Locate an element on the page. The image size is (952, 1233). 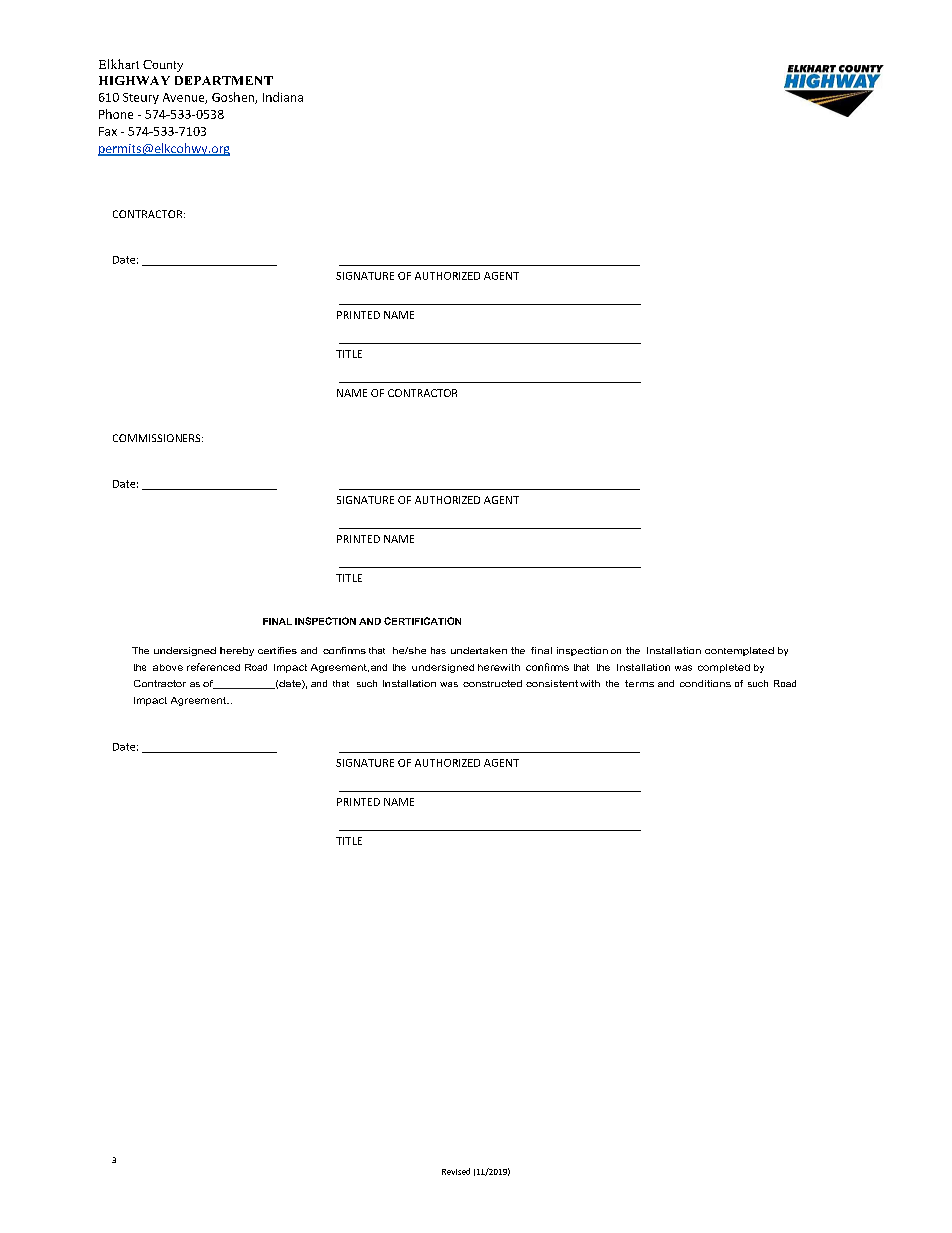
CERTIFICATION is located at coordinates (422, 621).
